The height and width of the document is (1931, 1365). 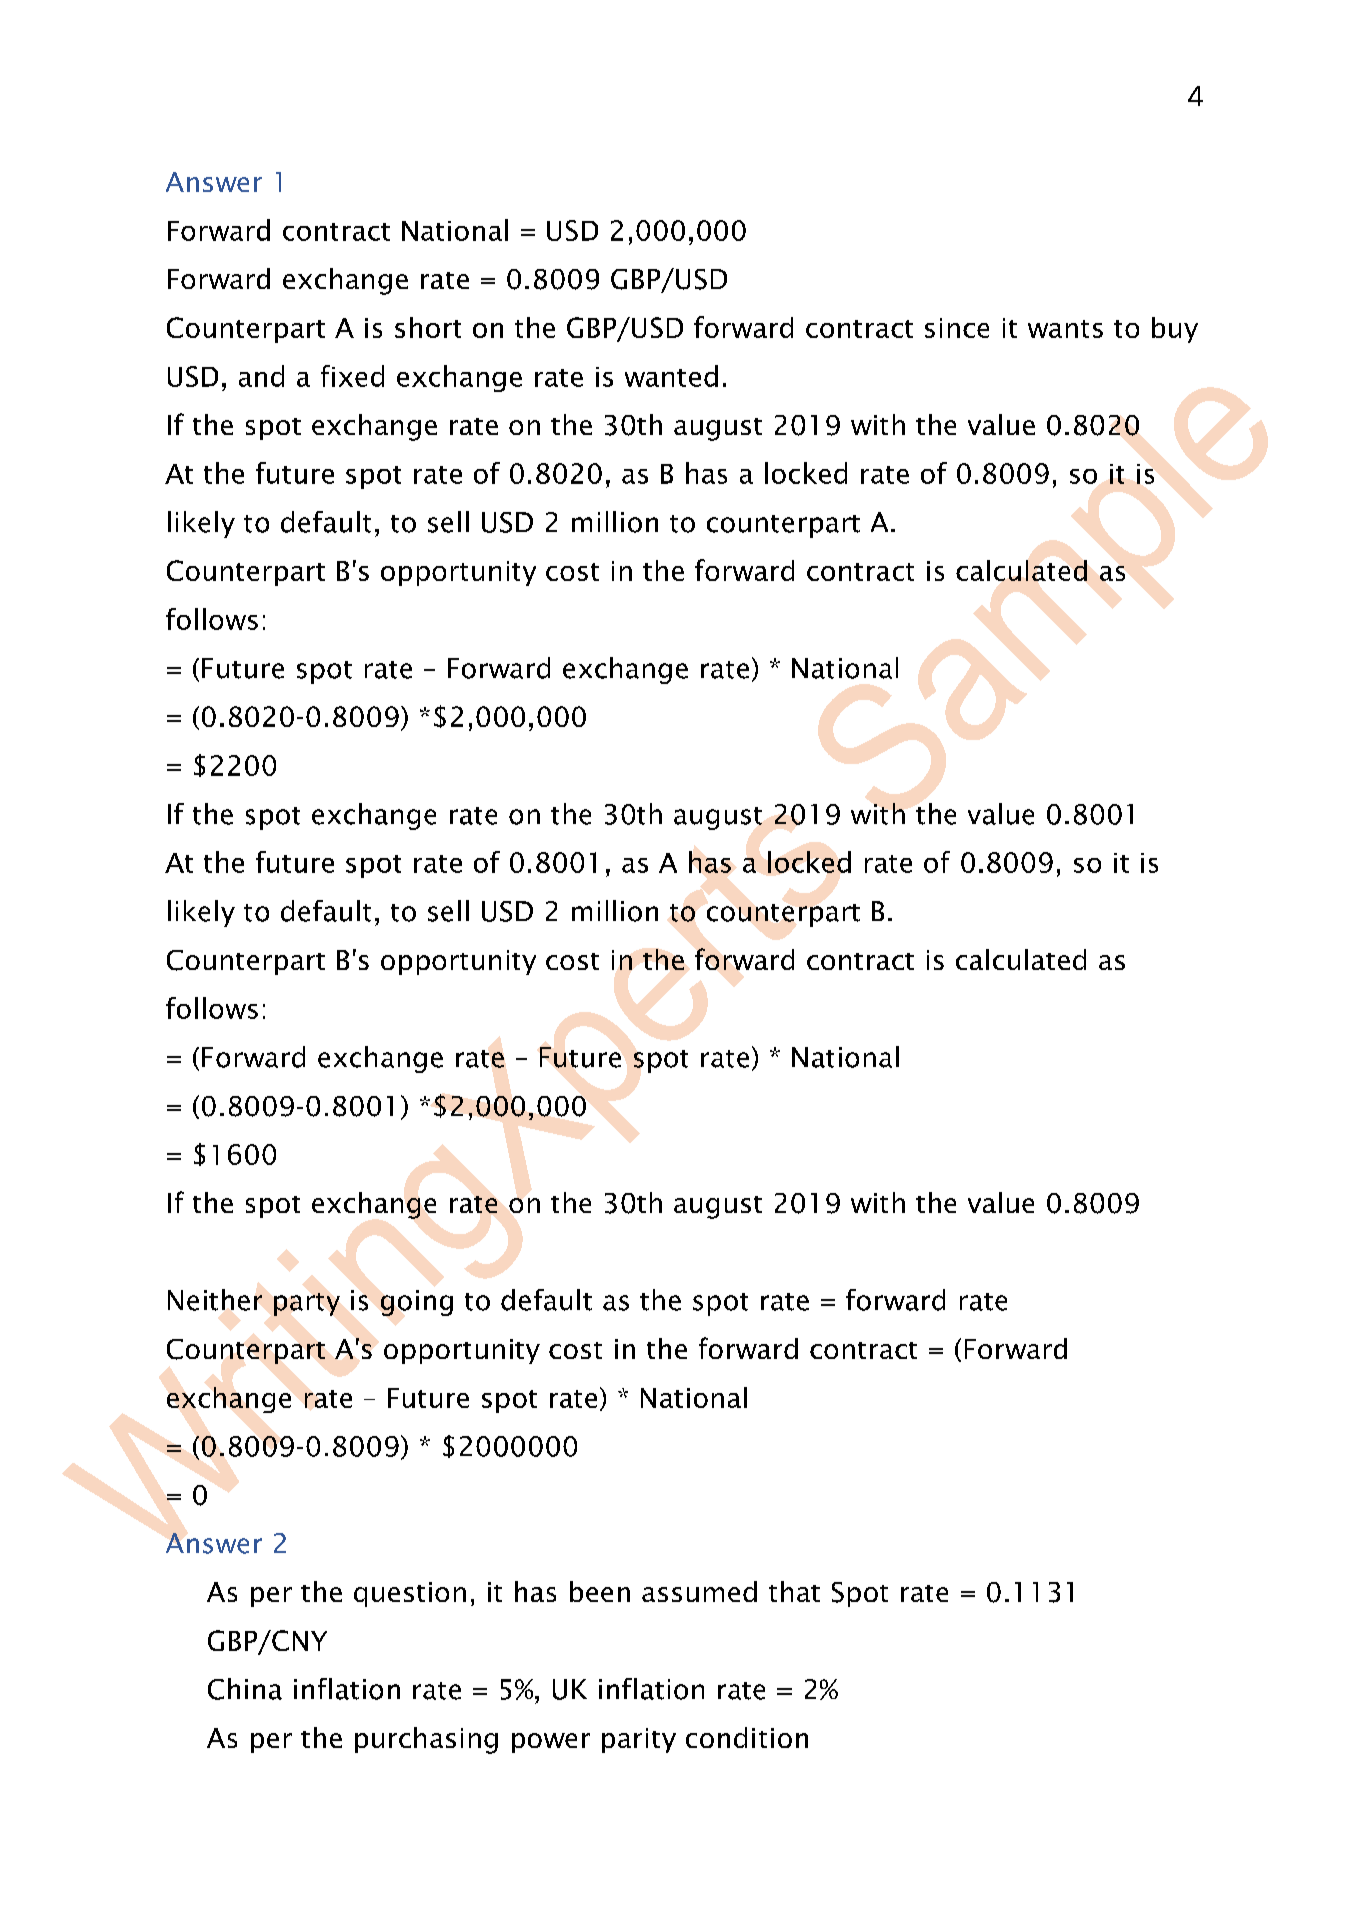 I want to click on that, so click(x=794, y=1591).
